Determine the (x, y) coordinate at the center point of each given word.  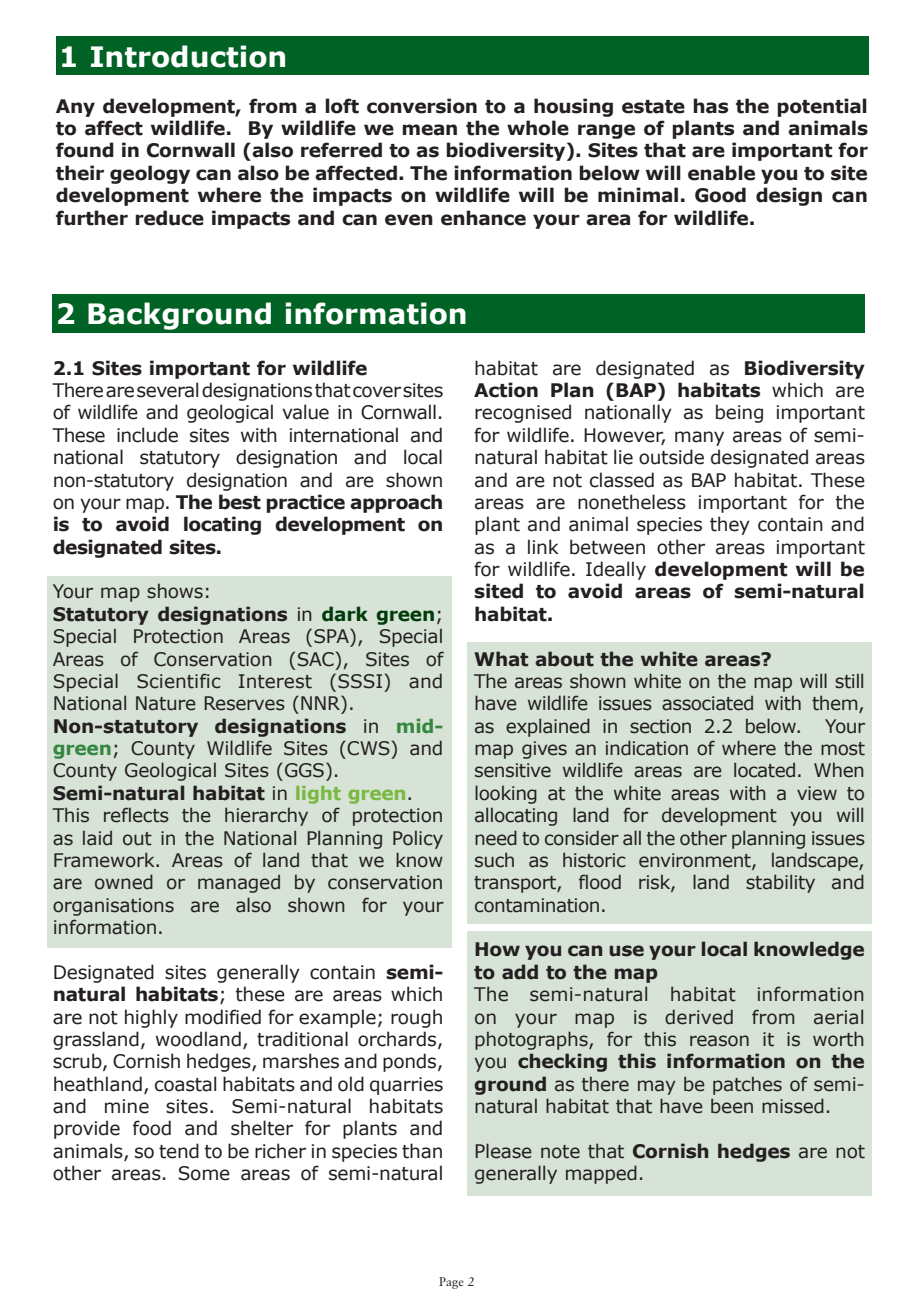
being (739, 413)
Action (506, 390)
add (520, 972)
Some (204, 1173)
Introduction (188, 56)
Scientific (179, 681)
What (501, 659)
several (167, 390)
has (710, 106)
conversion (422, 106)
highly (151, 1018)
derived (699, 1017)
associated (707, 703)
